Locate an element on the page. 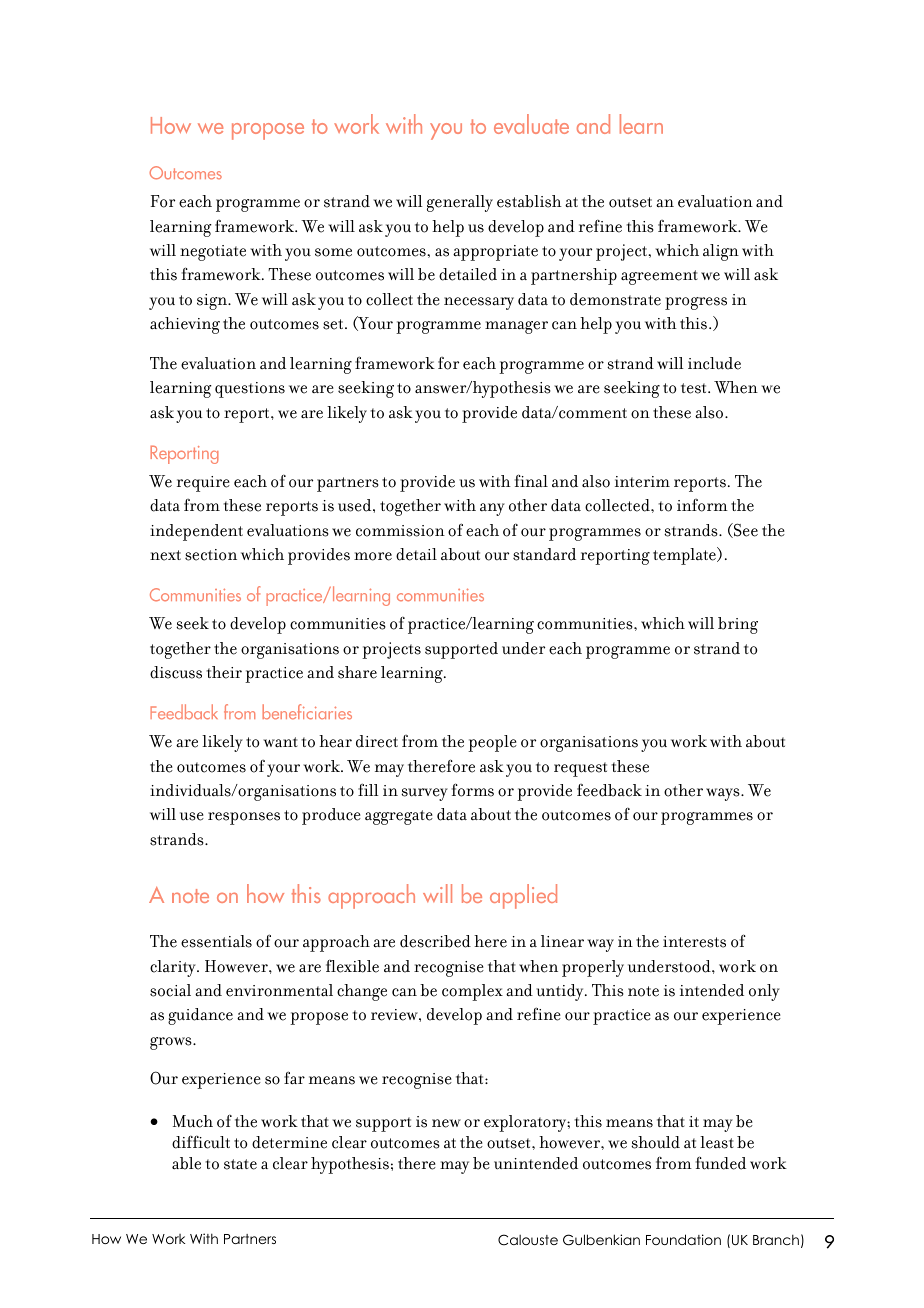 The width and height of the document is (924, 1308). inform is located at coordinates (702, 505).
